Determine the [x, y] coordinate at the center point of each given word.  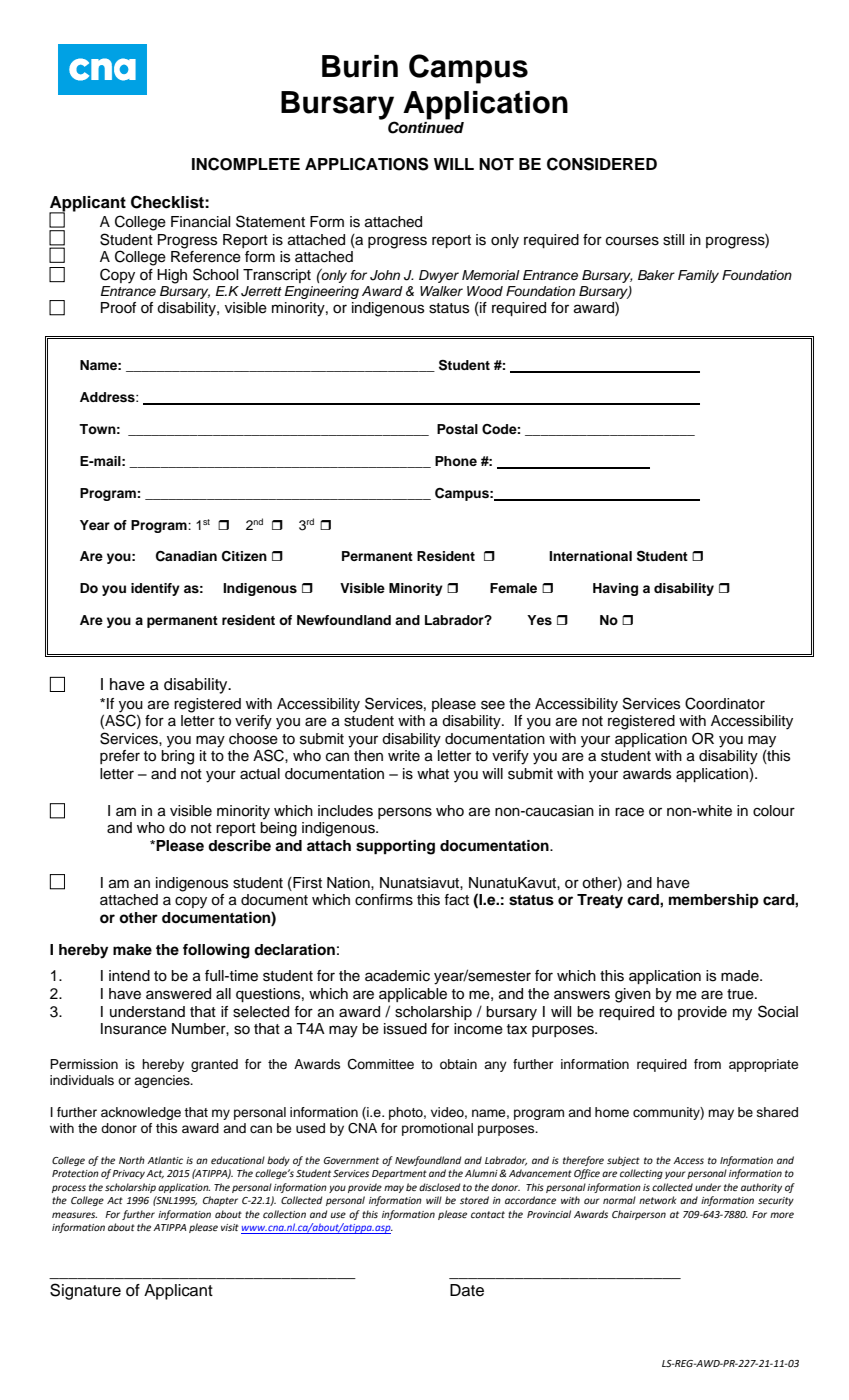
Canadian [186, 556]
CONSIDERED [602, 164]
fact [456, 900]
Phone [456, 461]
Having [615, 589]
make [132, 950]
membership [714, 901]
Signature [85, 1291]
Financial [200, 222]
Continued [426, 127]
